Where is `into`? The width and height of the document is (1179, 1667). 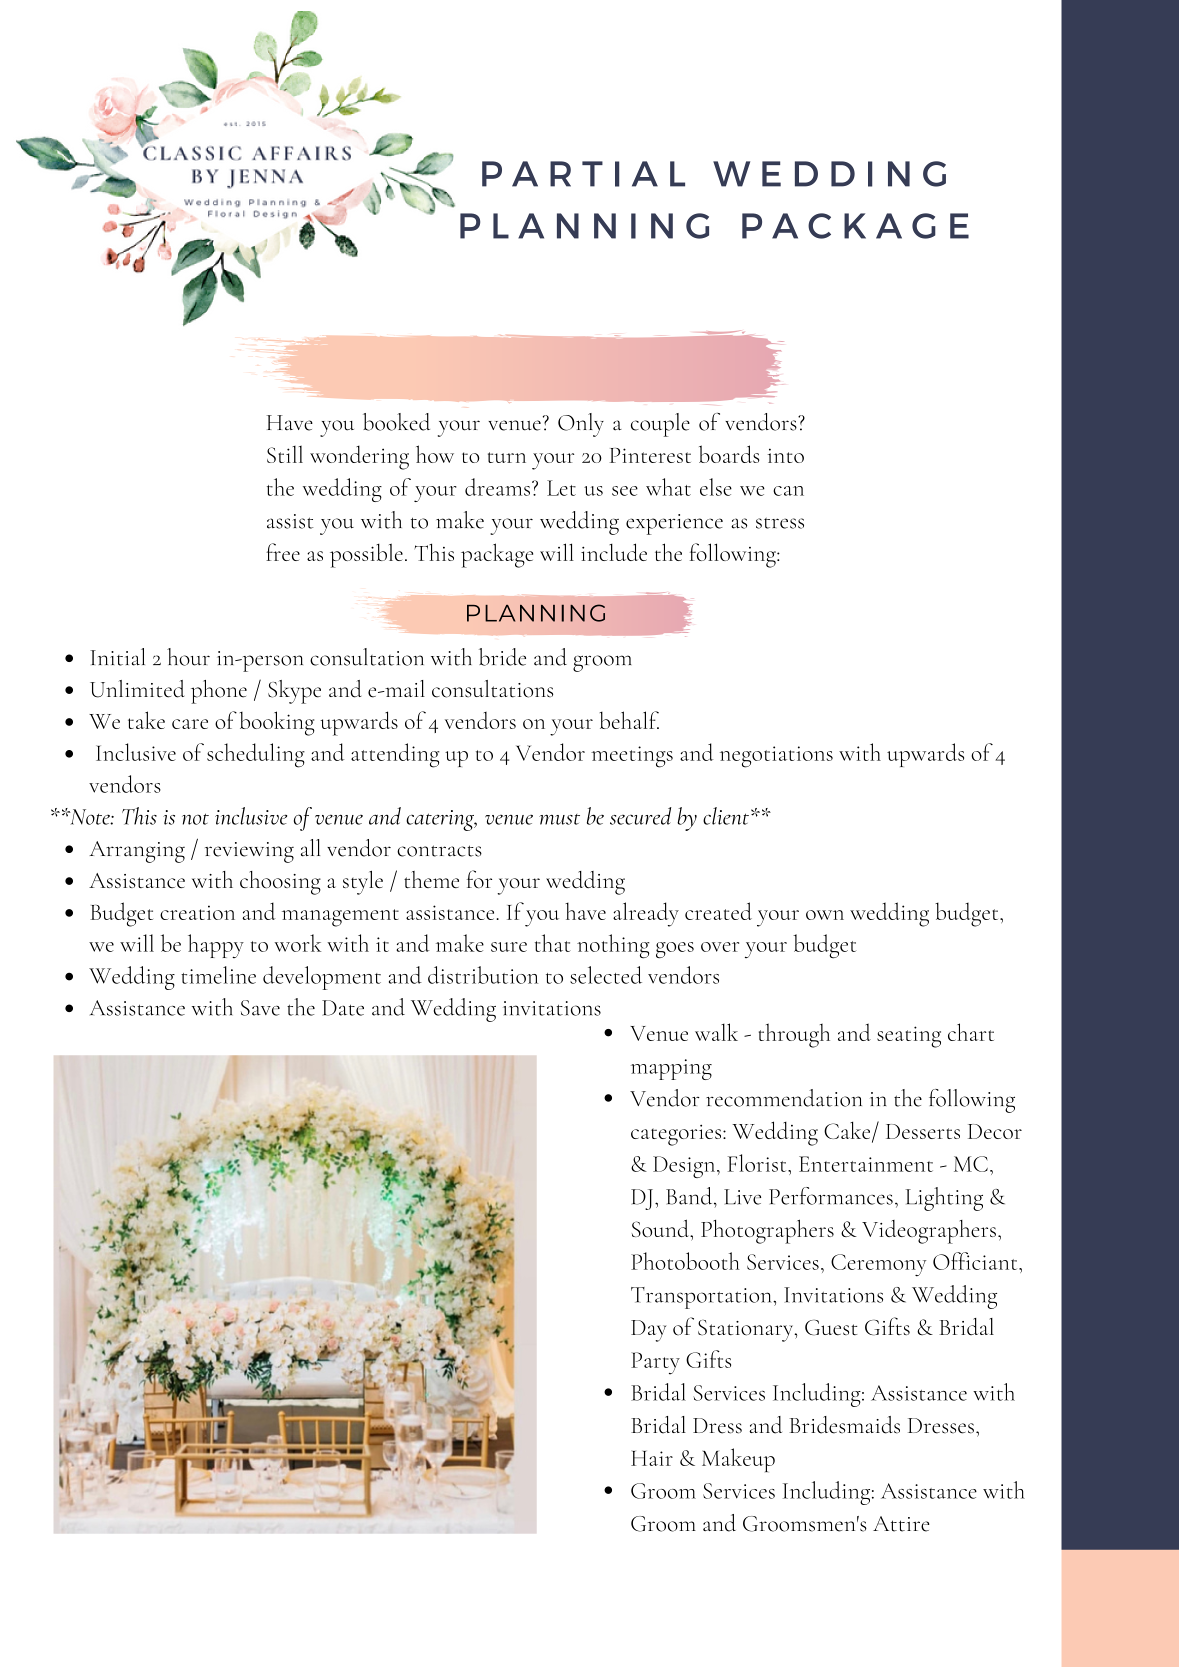
into is located at coordinates (786, 455).
